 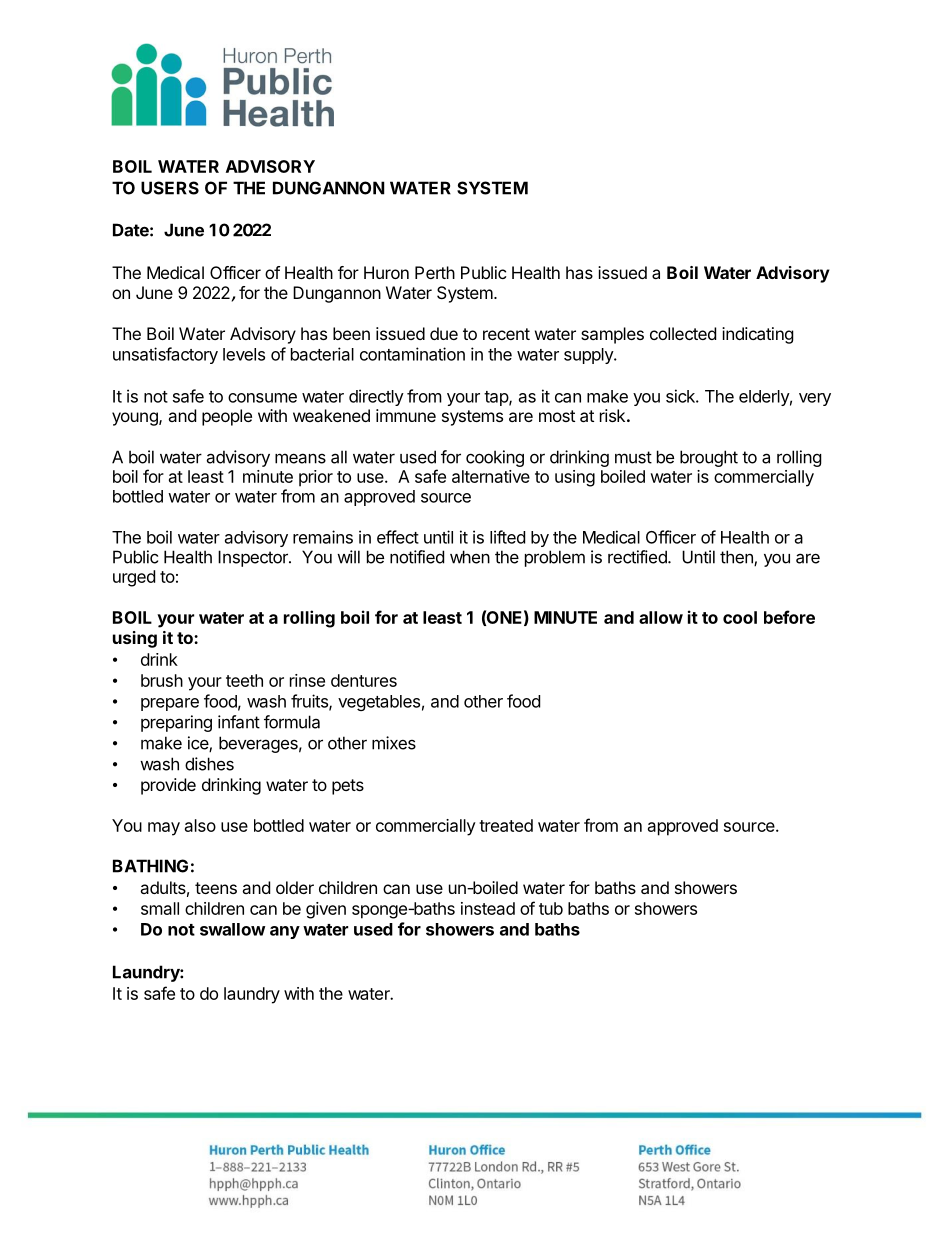 I want to click on instead, so click(x=488, y=908).
